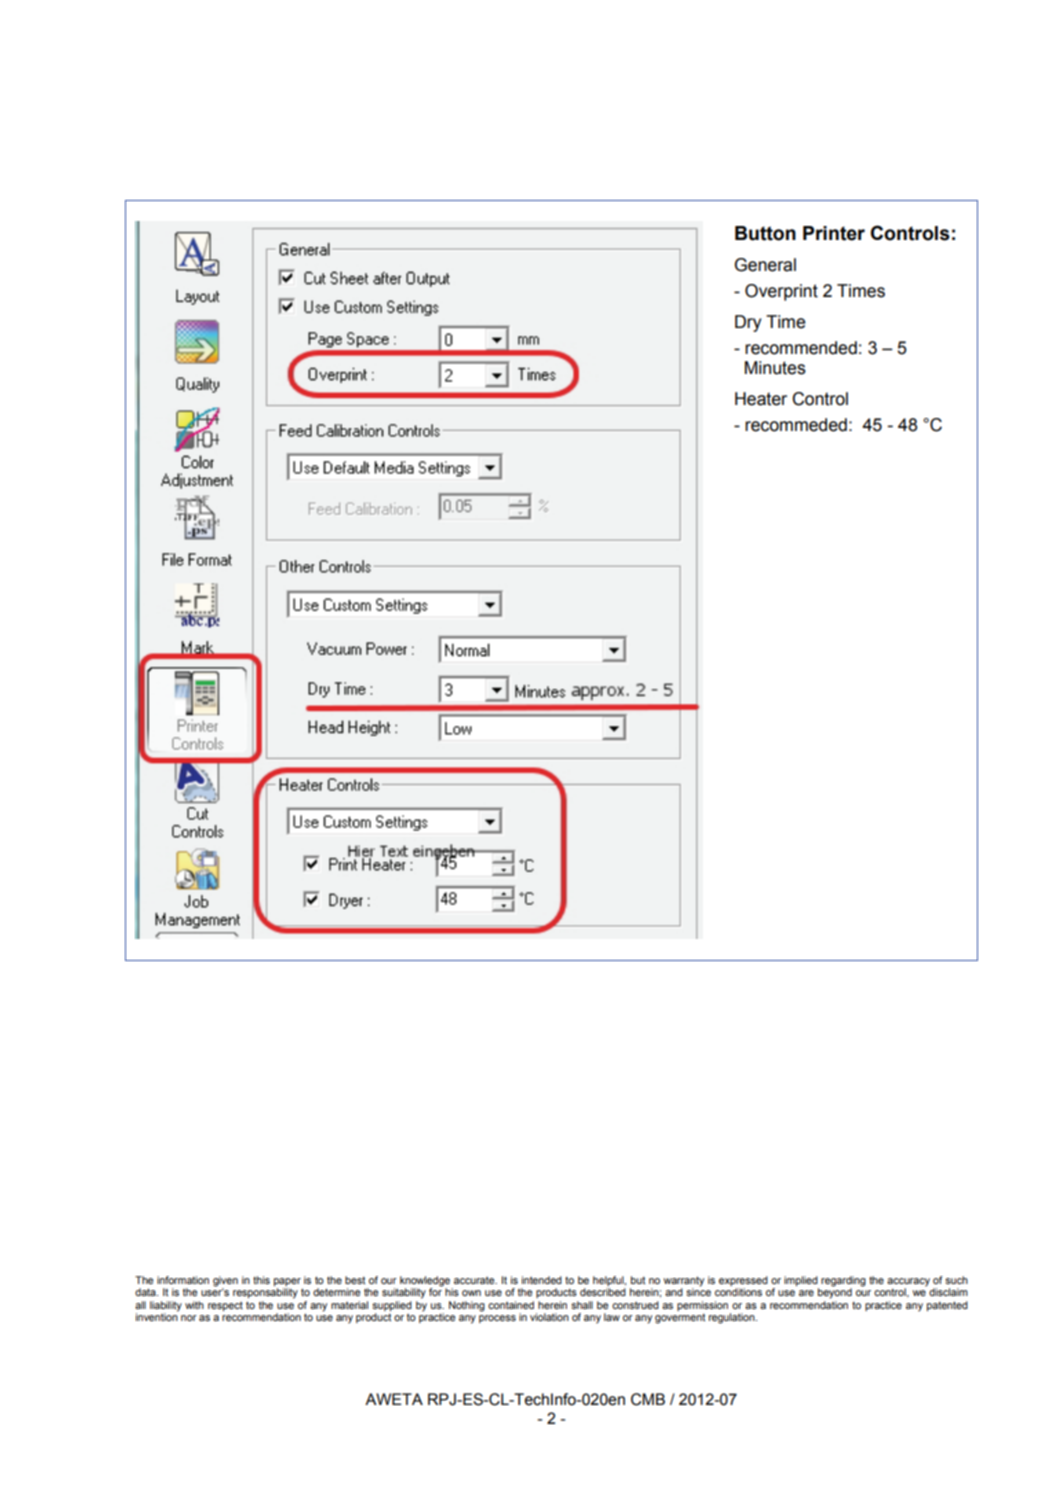 The image size is (1053, 1490). What do you see at coordinates (834, 233) in the screenshot?
I see `Printer` at bounding box center [834, 233].
